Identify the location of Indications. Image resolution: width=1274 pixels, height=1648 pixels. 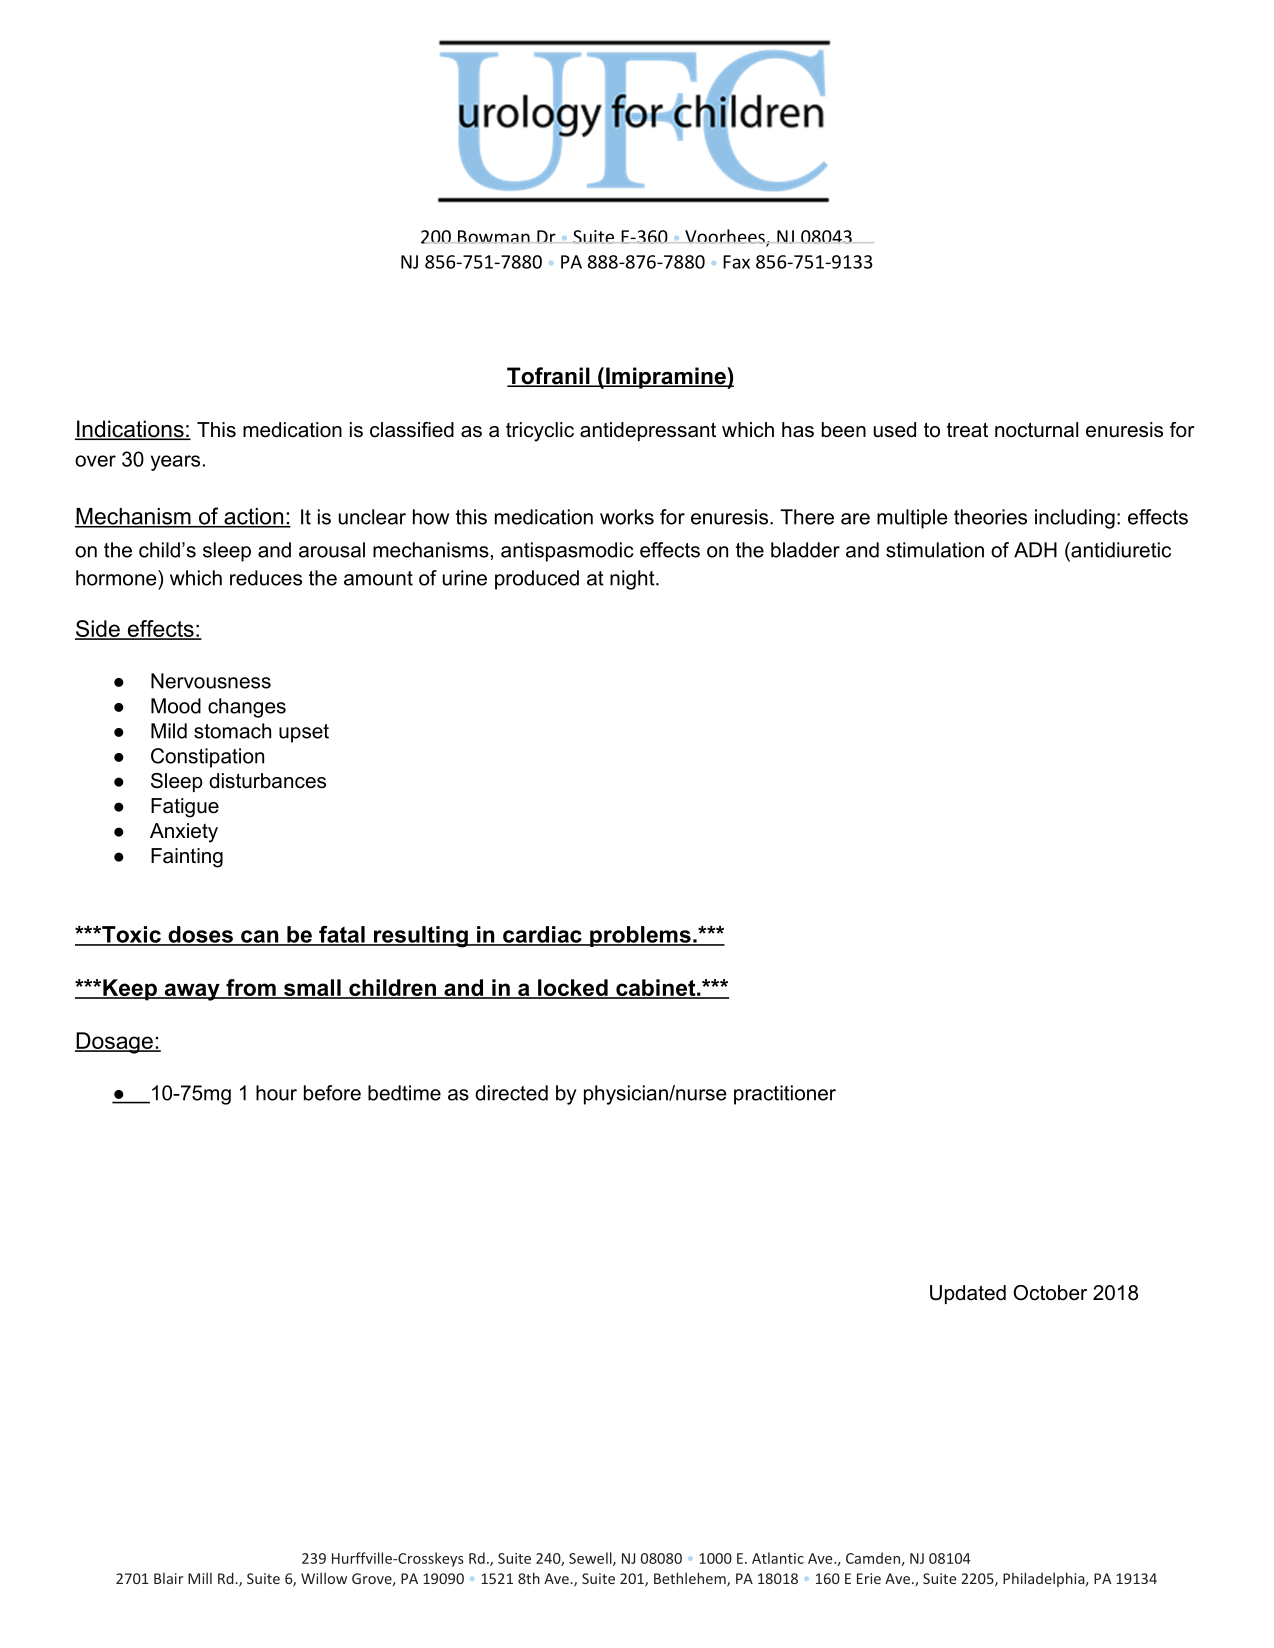
(130, 430).
